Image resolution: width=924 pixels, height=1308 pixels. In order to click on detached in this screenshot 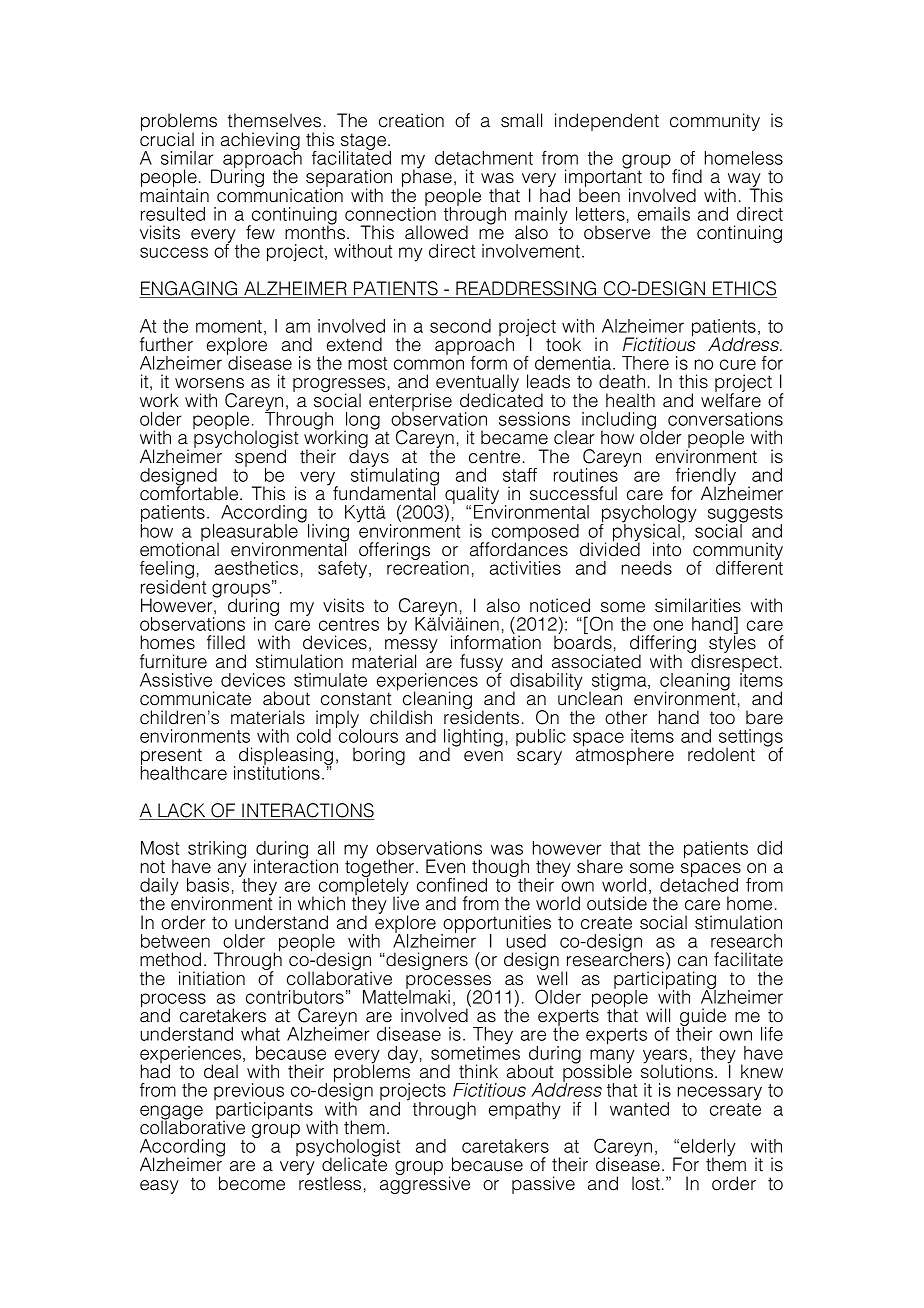, I will do `click(699, 884)`.
